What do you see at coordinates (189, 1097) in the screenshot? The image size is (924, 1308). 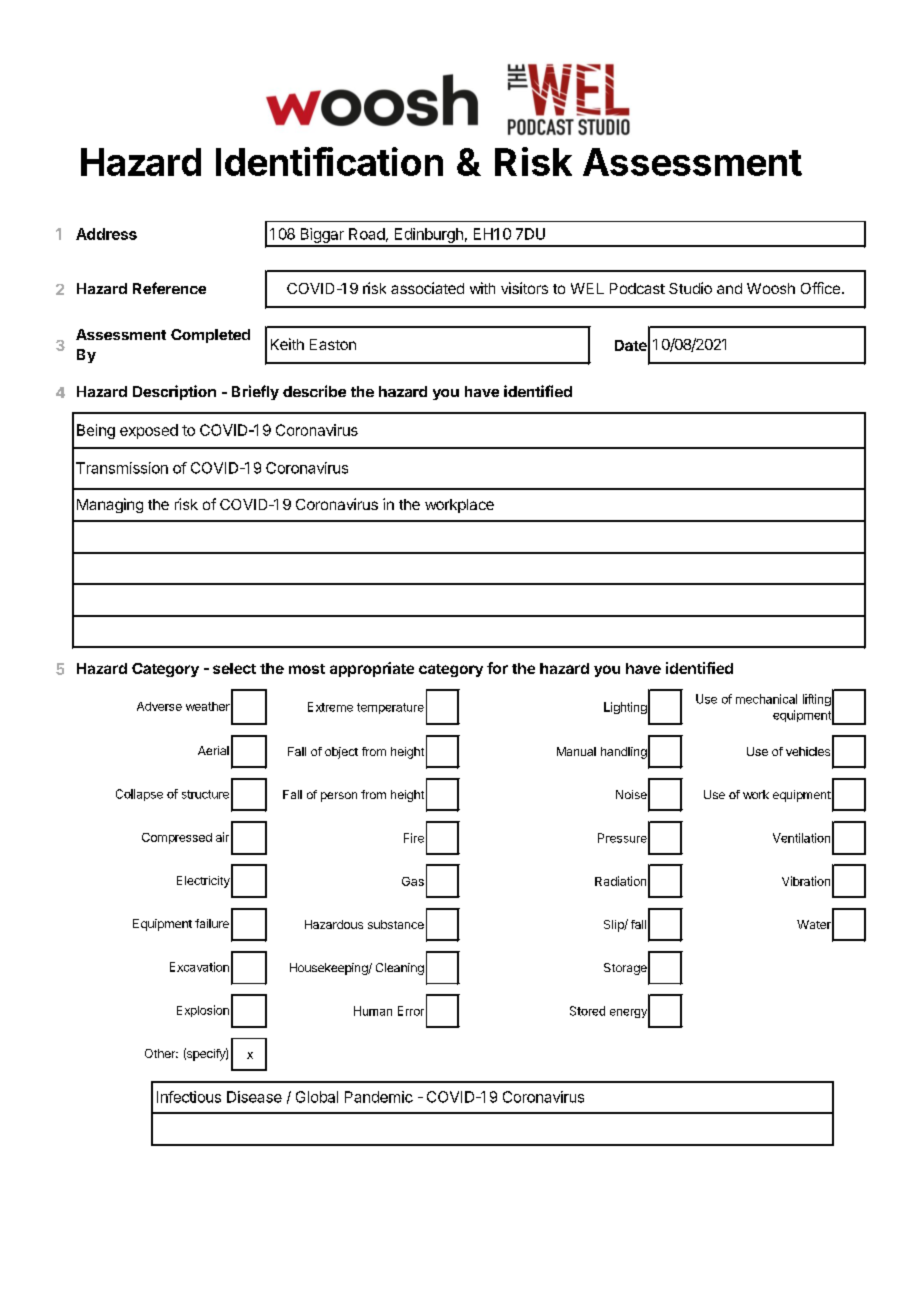 I see `Infectious` at bounding box center [189, 1097].
